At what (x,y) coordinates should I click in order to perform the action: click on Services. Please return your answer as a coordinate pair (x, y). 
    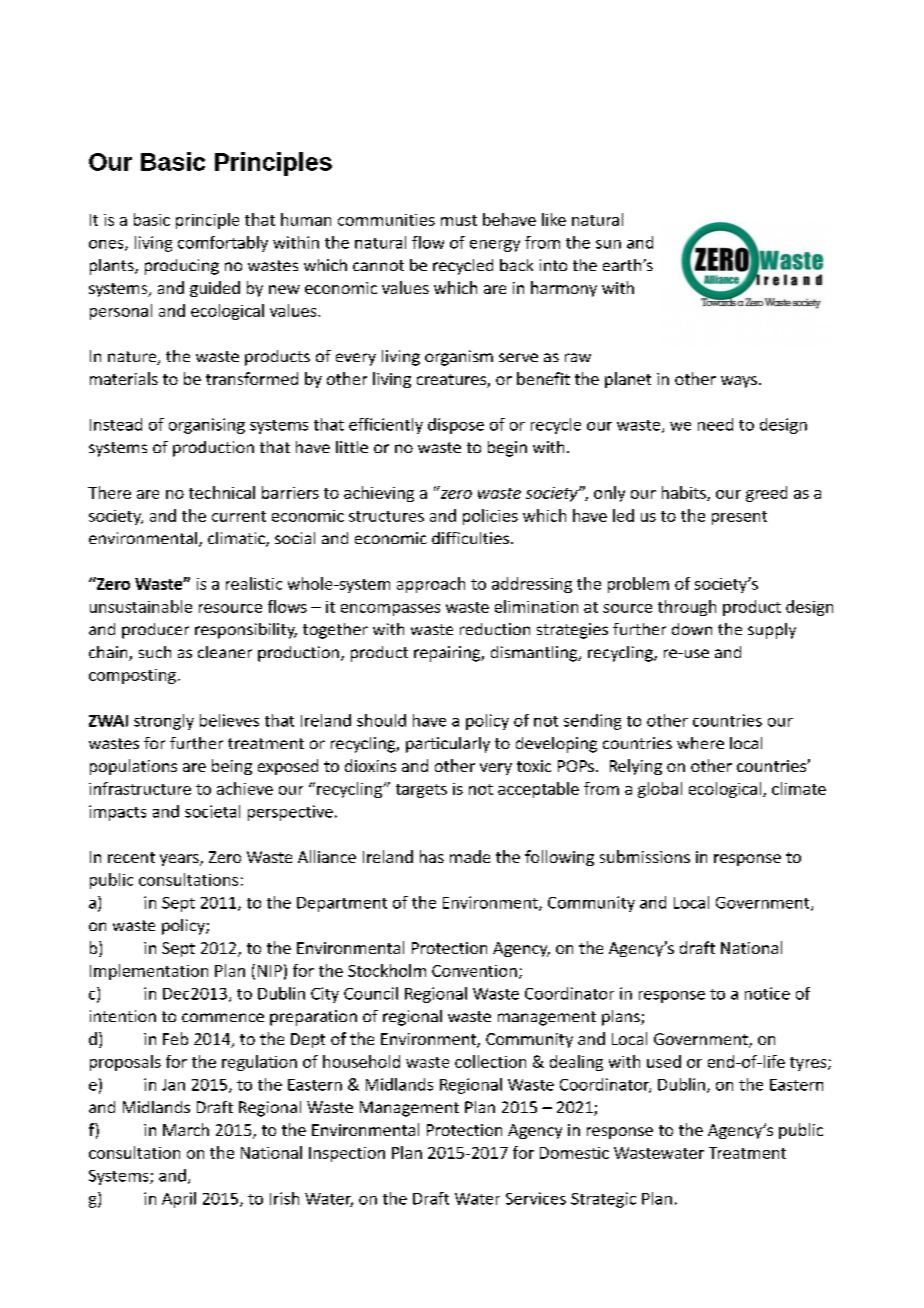
    Looking at the image, I should click on (536, 1198).
